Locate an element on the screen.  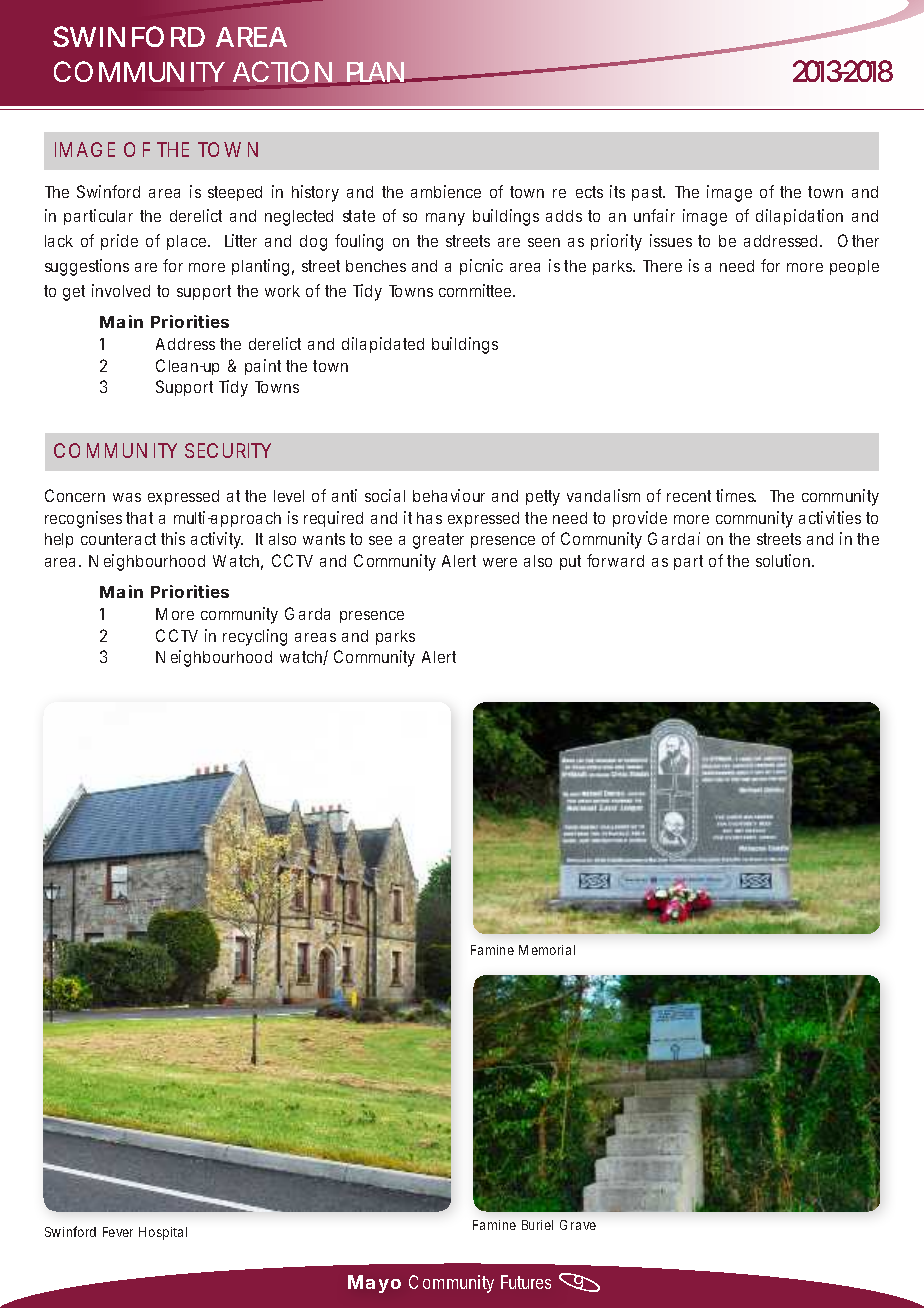
this is located at coordinates (173, 538).
